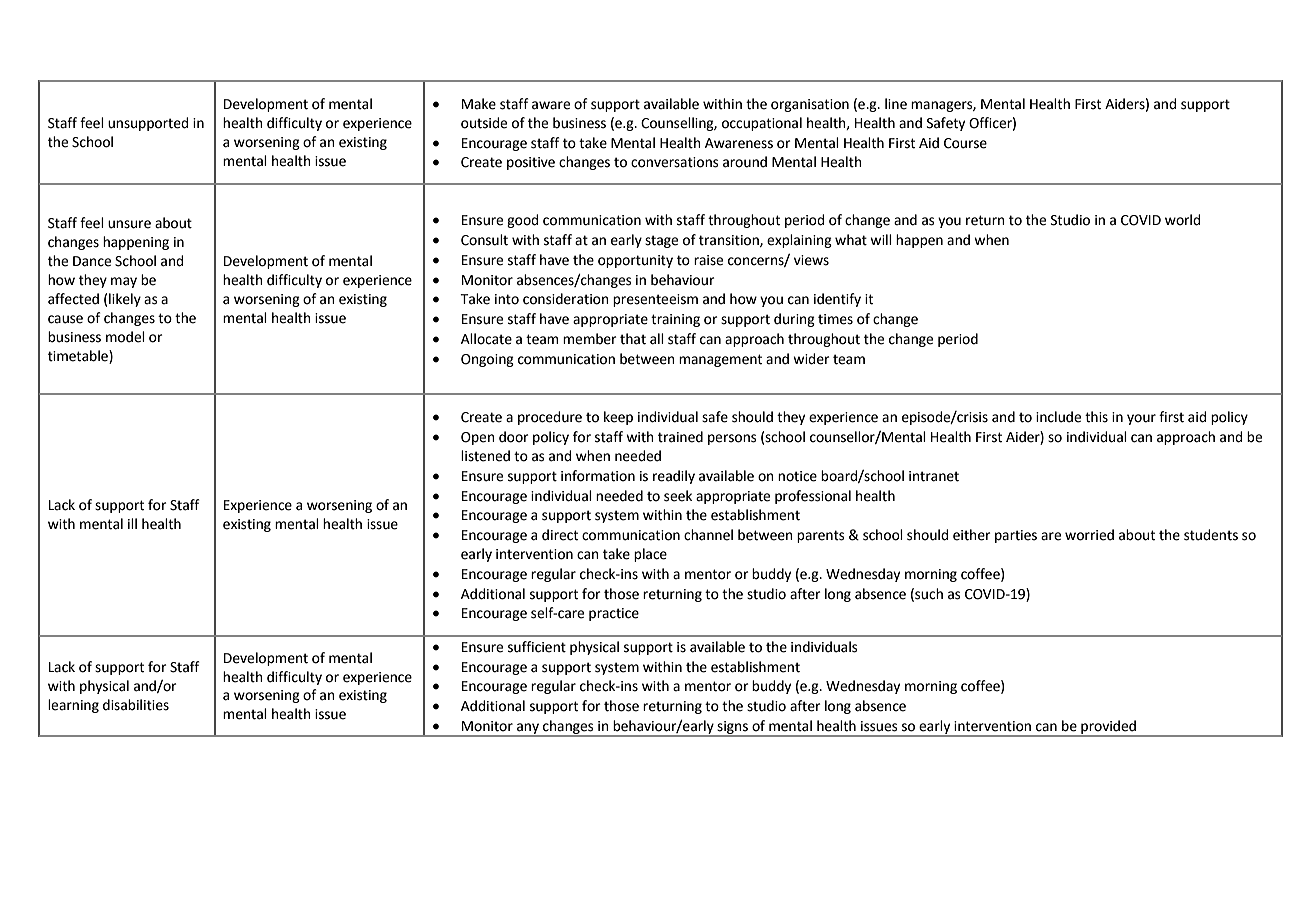 This screenshot has height=924, width=1308. Describe the element at coordinates (678, 496) in the screenshot. I see `seek` at that location.
